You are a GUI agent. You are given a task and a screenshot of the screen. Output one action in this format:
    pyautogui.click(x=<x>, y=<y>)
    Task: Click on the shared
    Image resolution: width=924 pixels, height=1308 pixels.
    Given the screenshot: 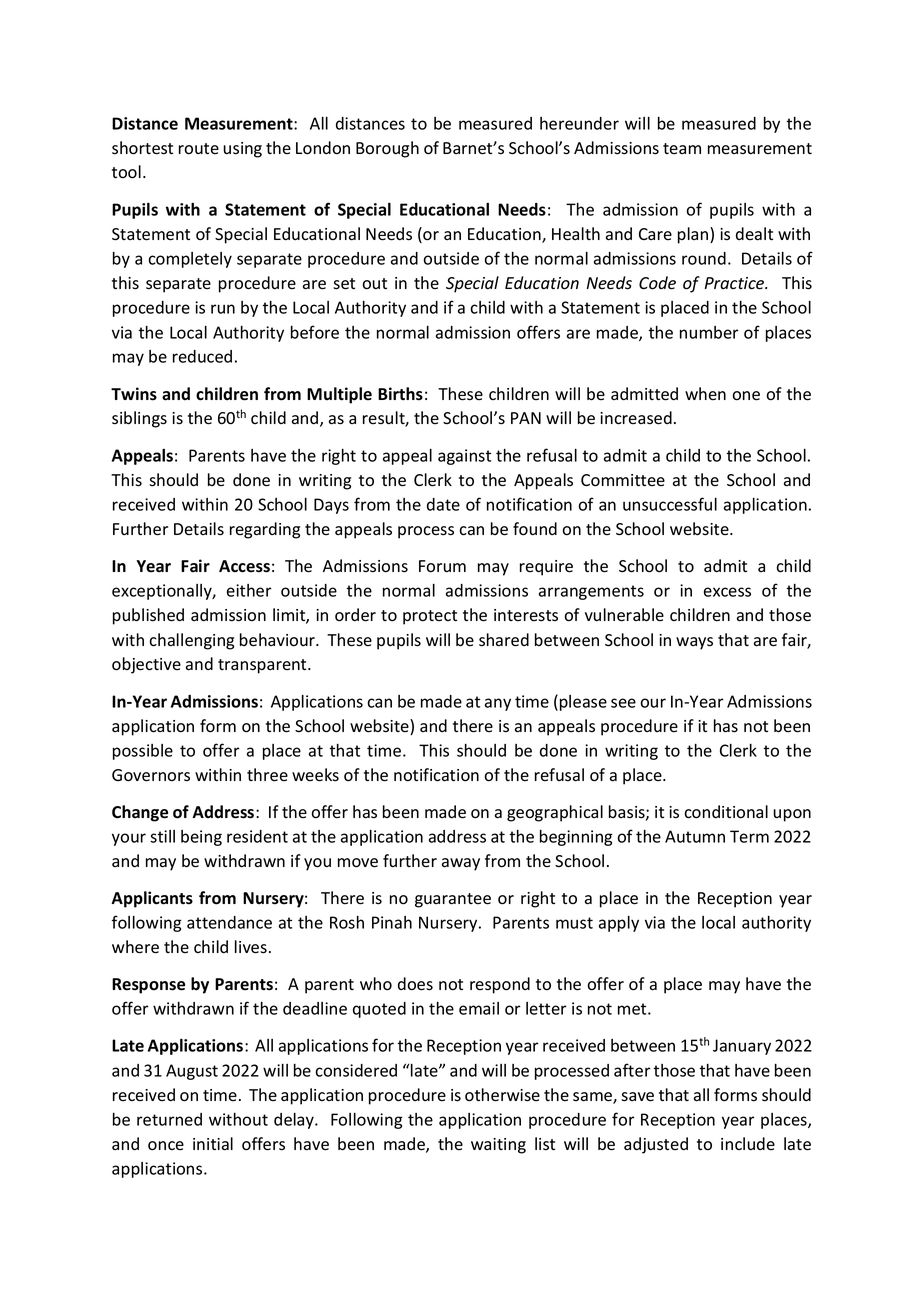 What is the action you would take?
    pyautogui.click(x=504, y=640)
